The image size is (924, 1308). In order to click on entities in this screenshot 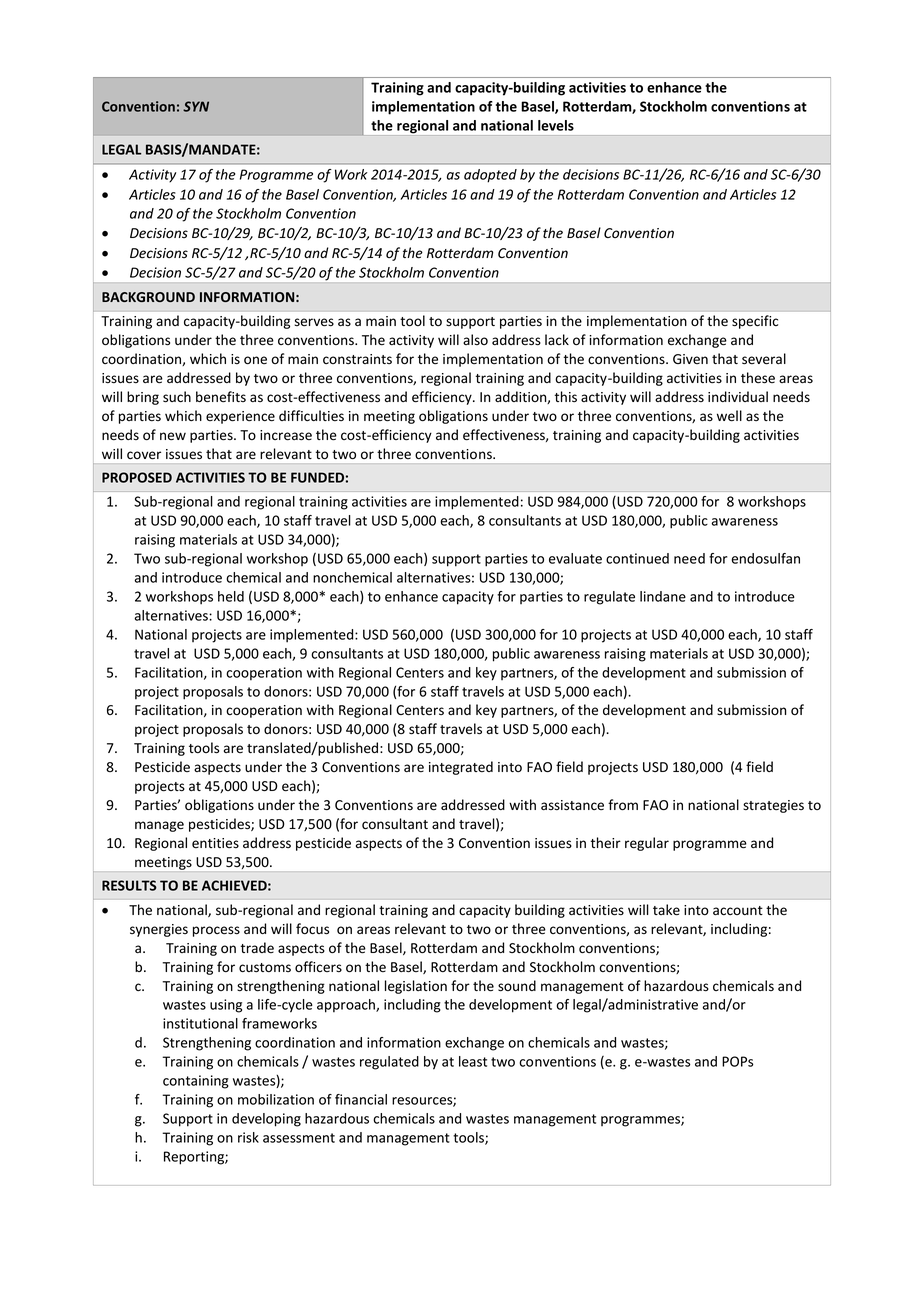, I will do `click(215, 843)`.
